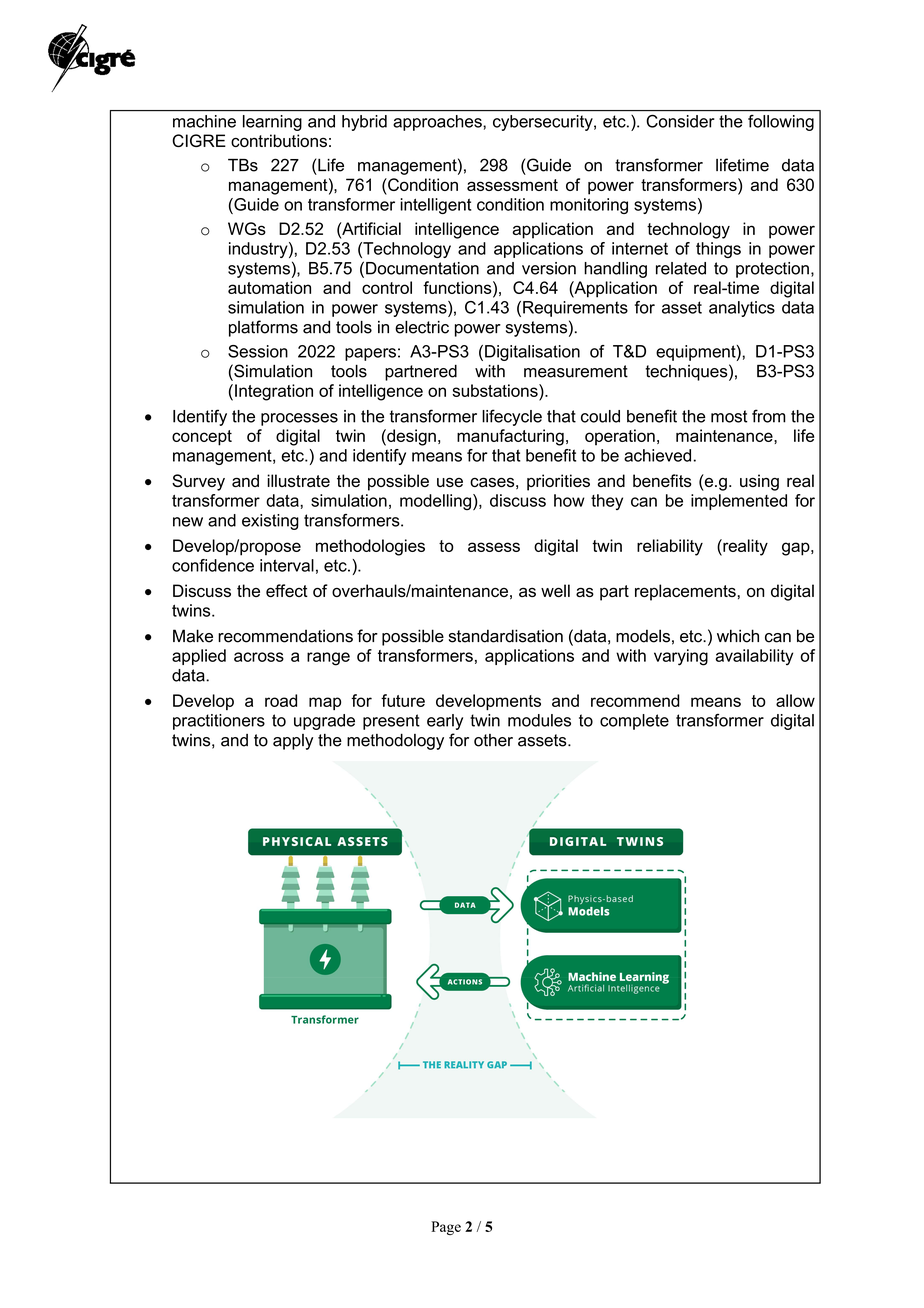 This image has height=1308, width=924. What do you see at coordinates (274, 392) in the image?
I see `Integration` at bounding box center [274, 392].
